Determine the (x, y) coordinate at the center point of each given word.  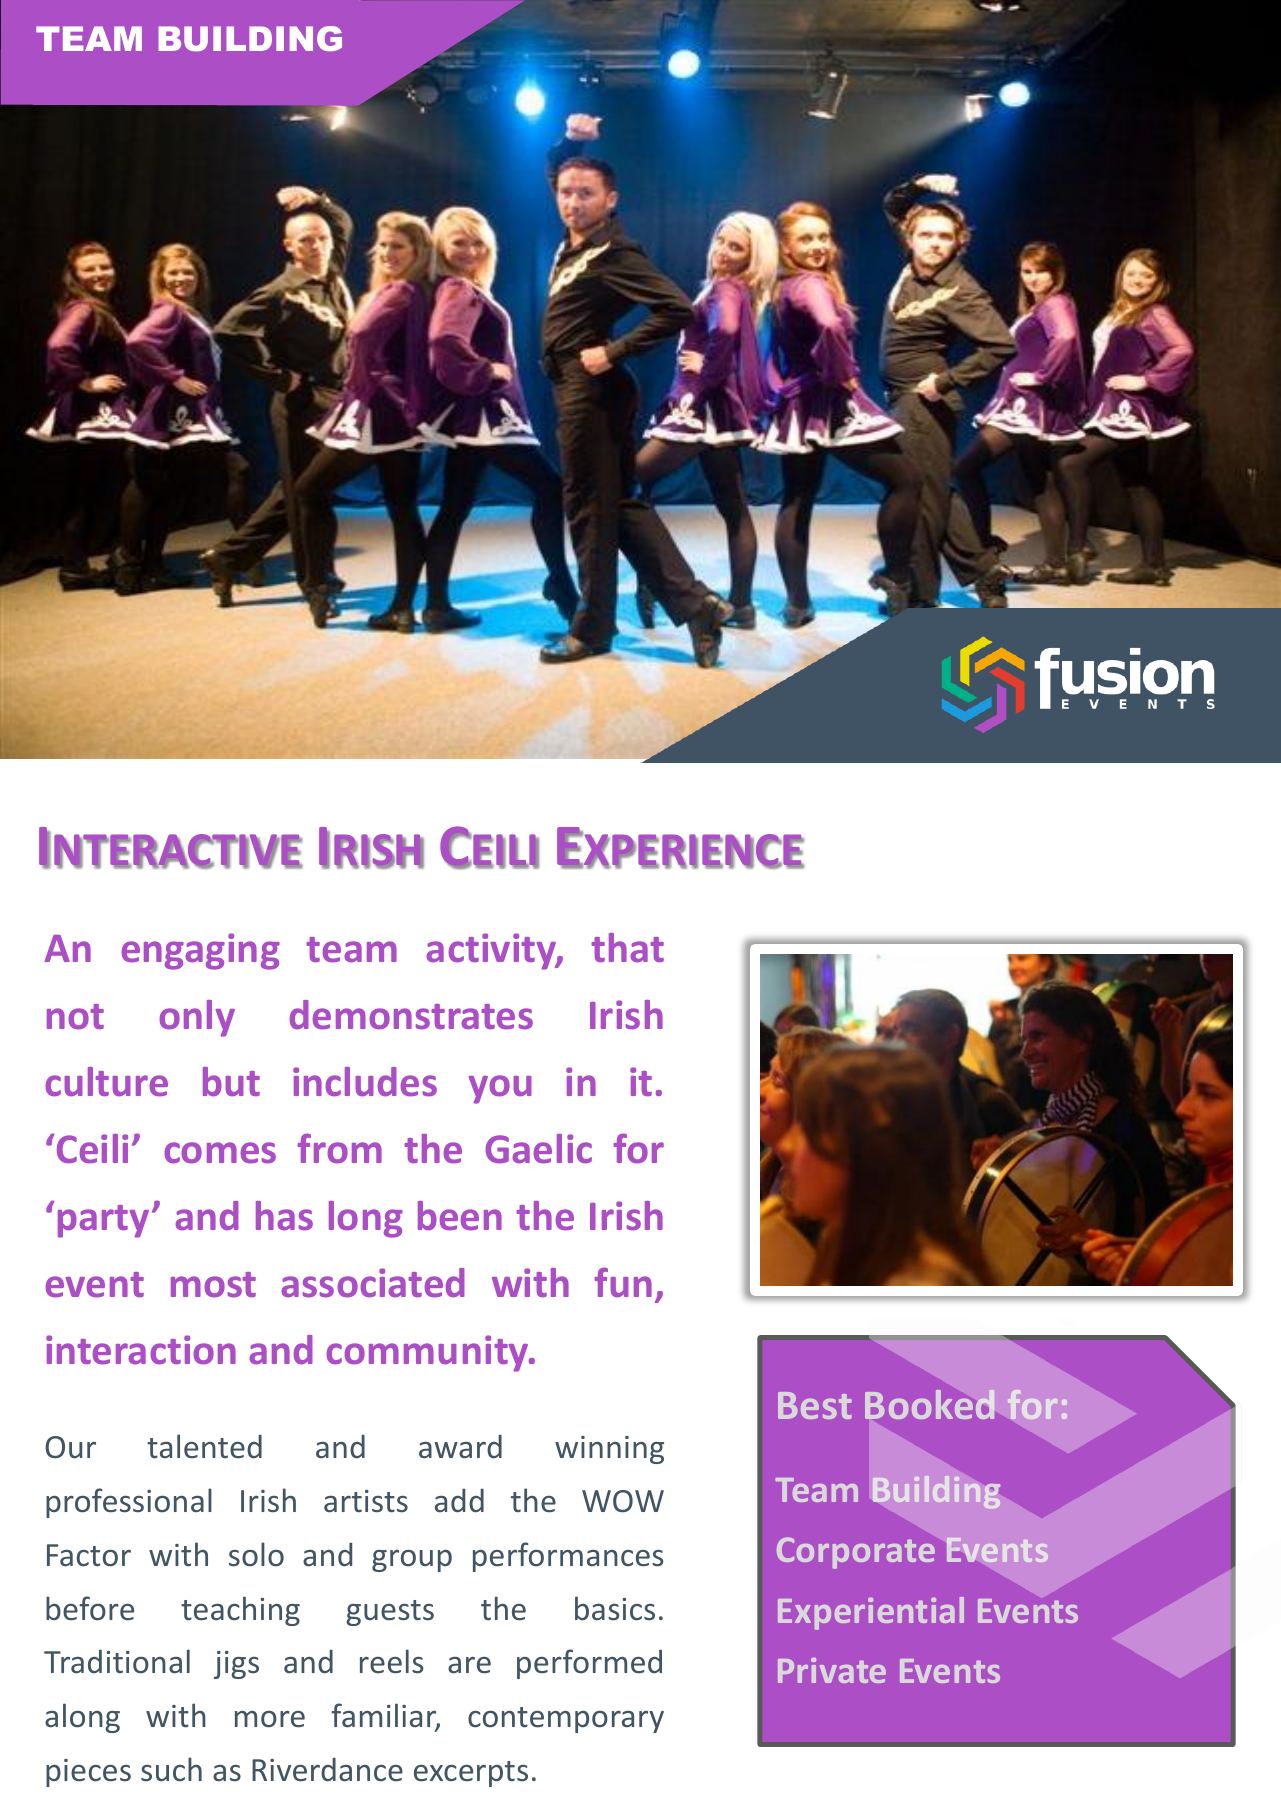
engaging (201, 951)
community (428, 1353)
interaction (141, 1350)
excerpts (471, 1774)
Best (815, 1405)
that (627, 948)
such (171, 1769)
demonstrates (411, 1015)
